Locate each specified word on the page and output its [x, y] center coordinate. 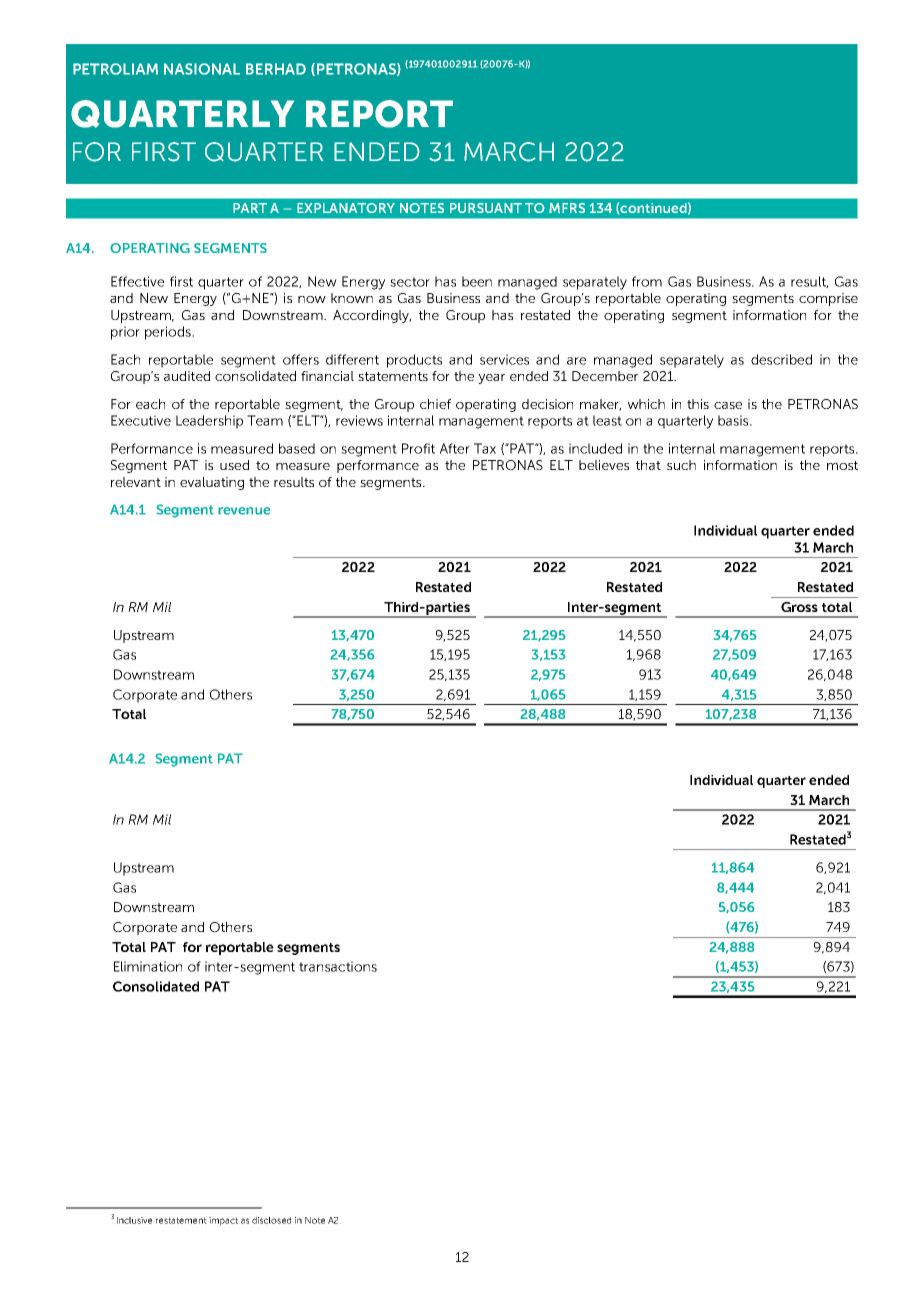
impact [223, 1221]
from [647, 281]
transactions [338, 966]
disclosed [271, 1220]
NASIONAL [202, 69]
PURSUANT [486, 208]
